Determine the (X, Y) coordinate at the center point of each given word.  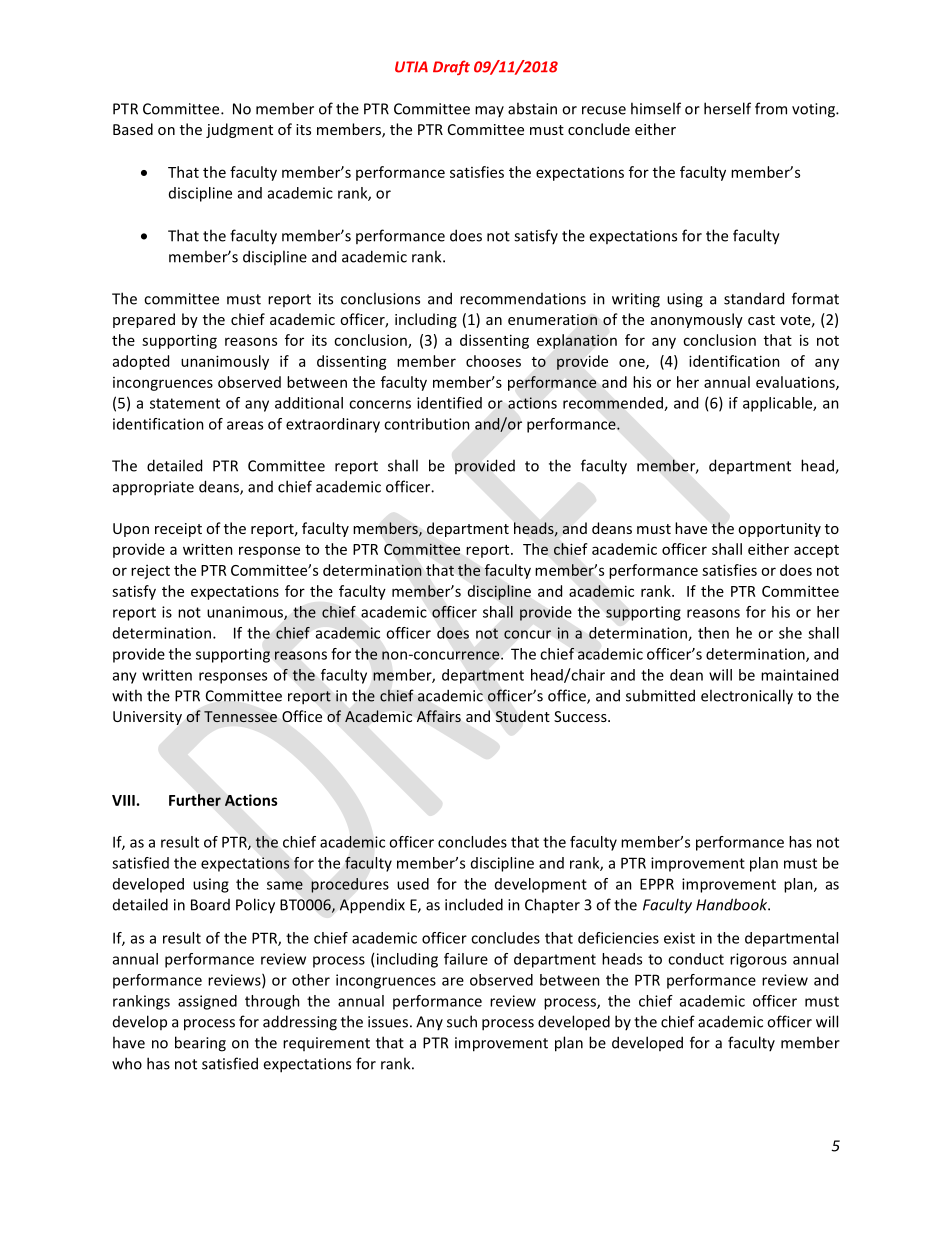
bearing (200, 1044)
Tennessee (240, 716)
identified (449, 403)
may (489, 111)
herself (727, 108)
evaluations (796, 383)
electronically (747, 697)
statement (185, 403)
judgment (239, 130)
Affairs (439, 716)
